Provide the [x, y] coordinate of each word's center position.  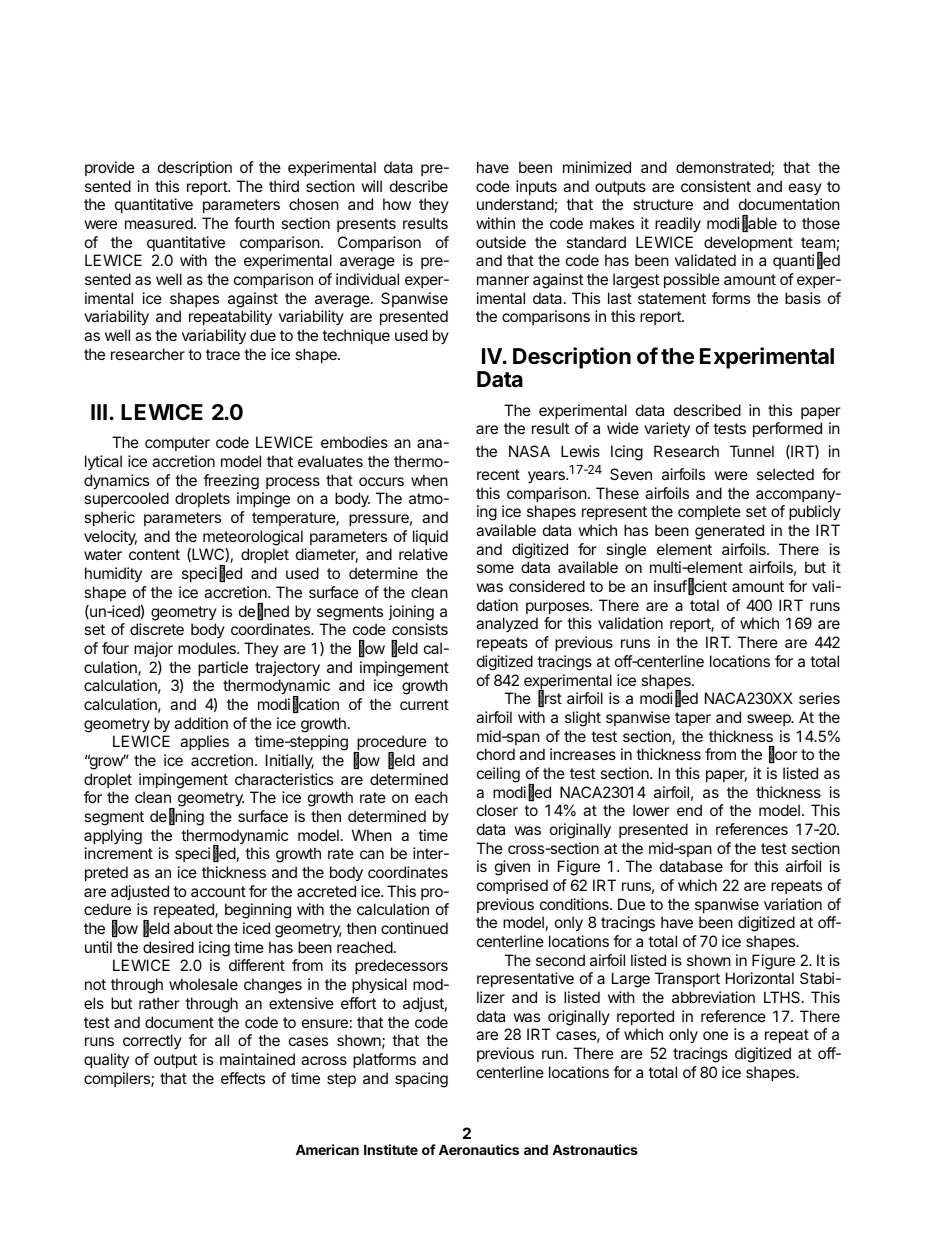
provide [110, 168]
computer [177, 444]
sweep [770, 720]
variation [793, 904]
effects [243, 1078]
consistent [716, 186]
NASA [529, 451]
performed [787, 429]
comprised [512, 886]
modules [208, 648]
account [218, 891]
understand [515, 204]
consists [420, 629]
